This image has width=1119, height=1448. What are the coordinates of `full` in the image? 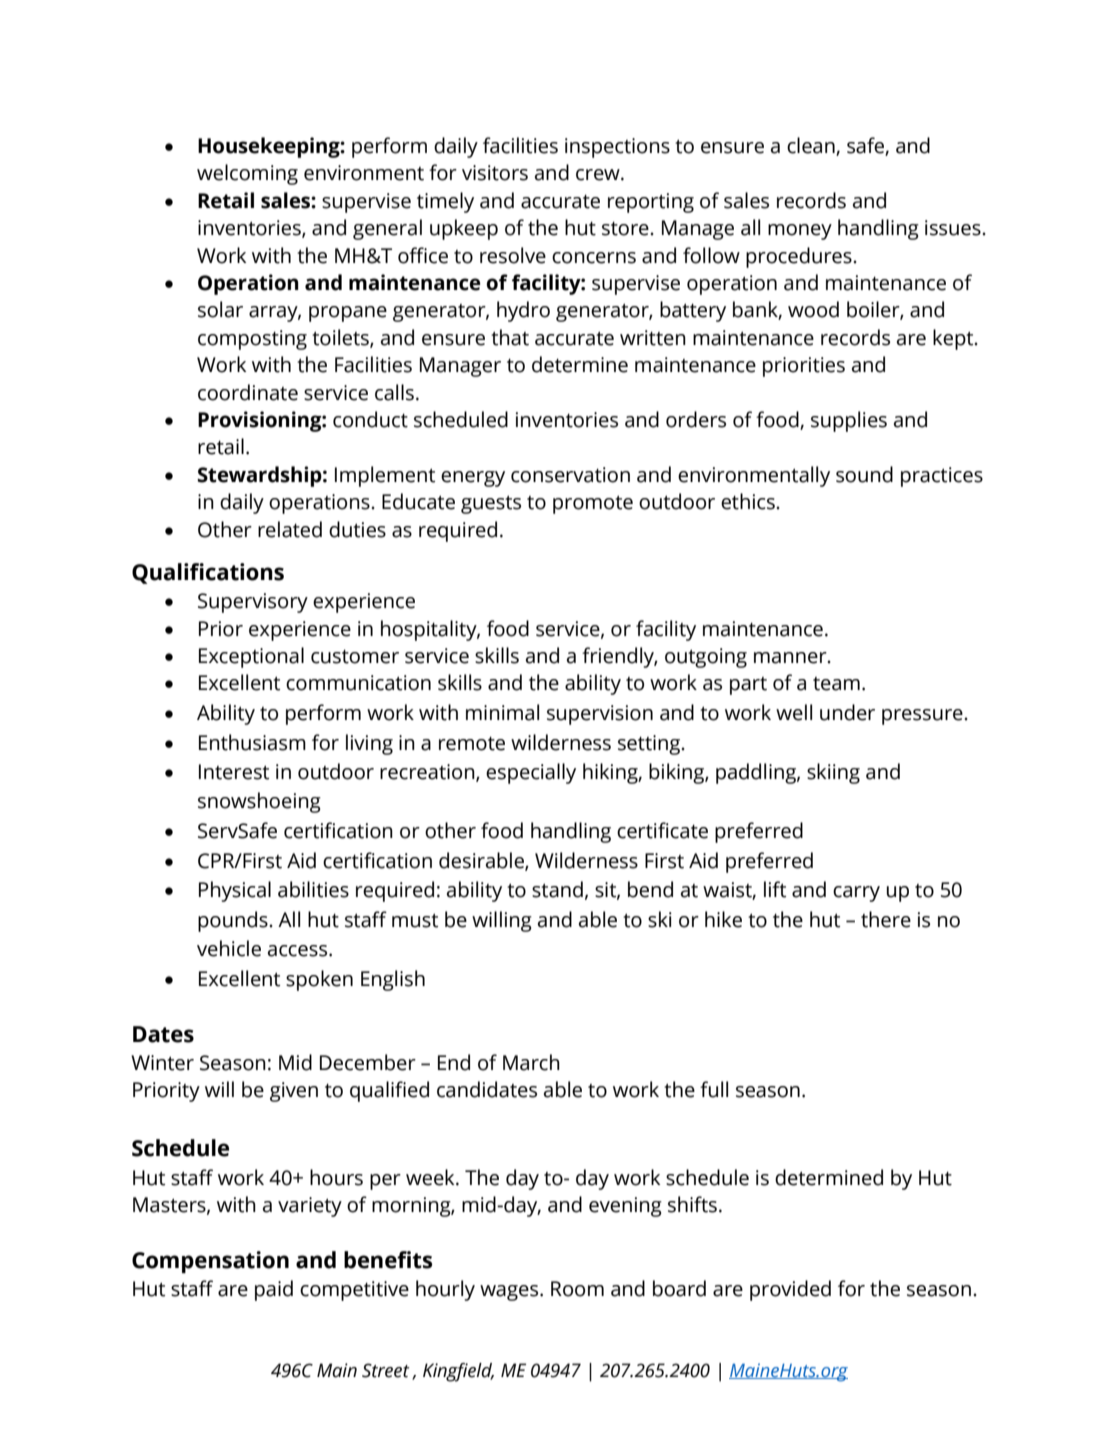 It's located at (714, 1089).
